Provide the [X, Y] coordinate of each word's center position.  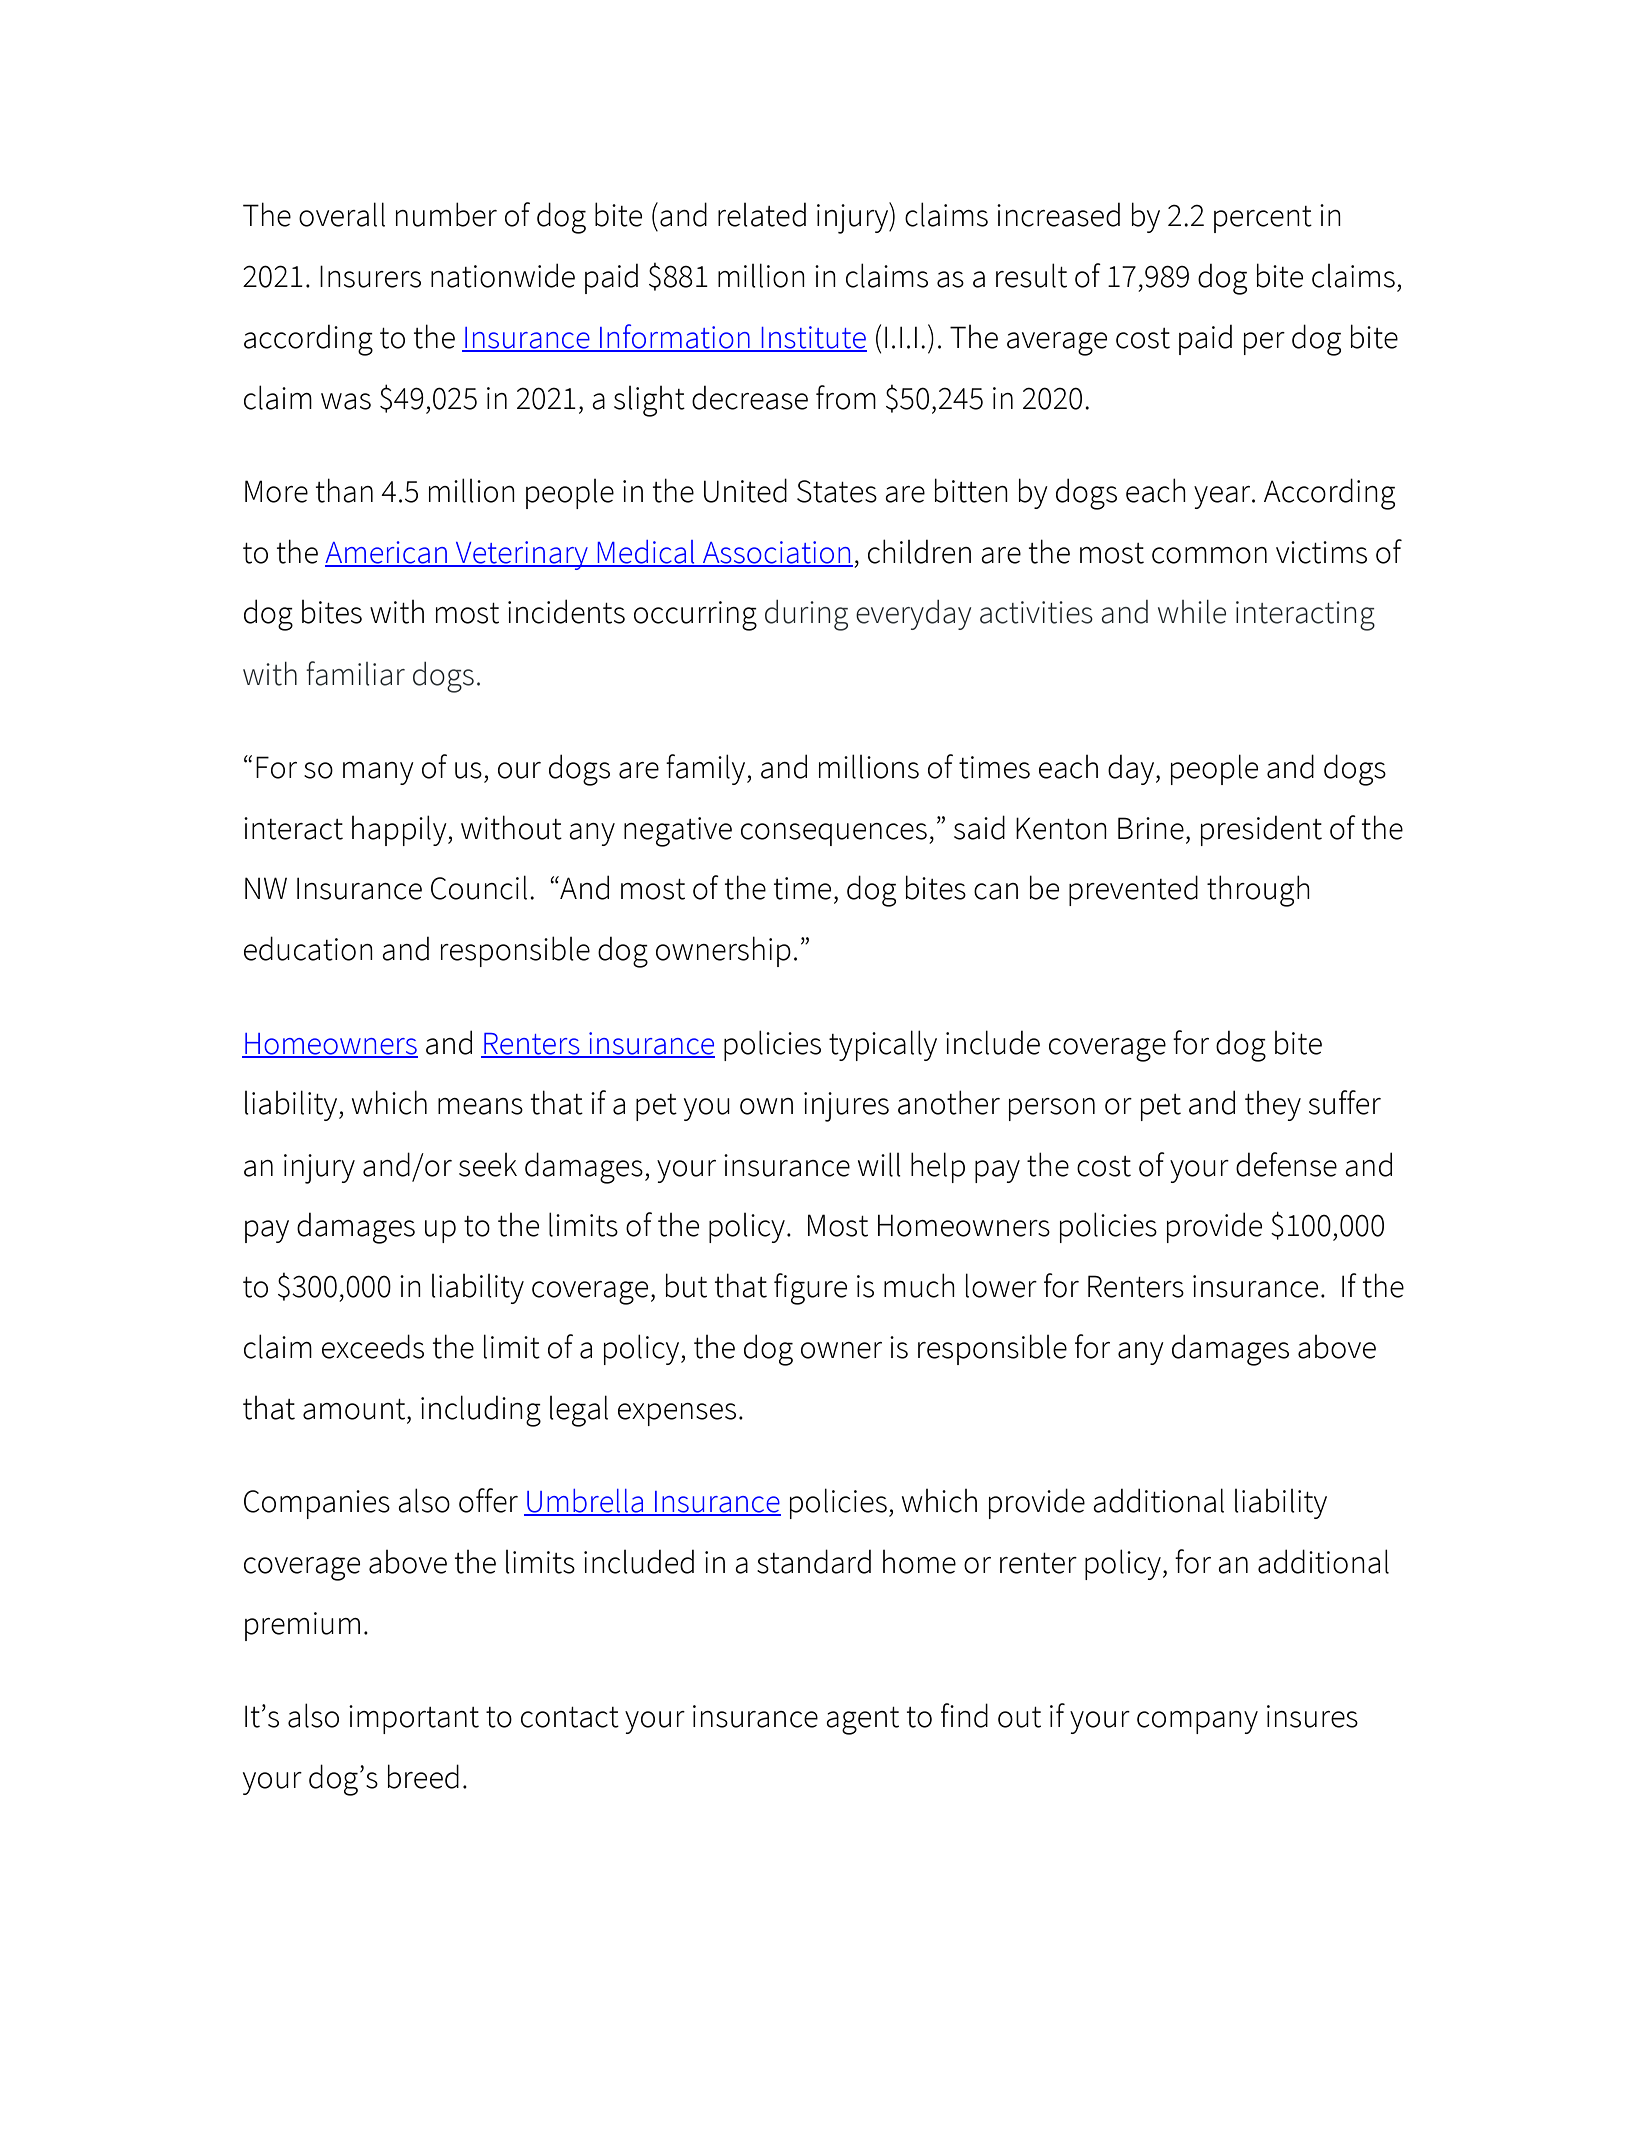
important [414, 1719]
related [762, 215]
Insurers [370, 276]
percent [1263, 219]
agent [862, 1721]
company [1197, 1722]
